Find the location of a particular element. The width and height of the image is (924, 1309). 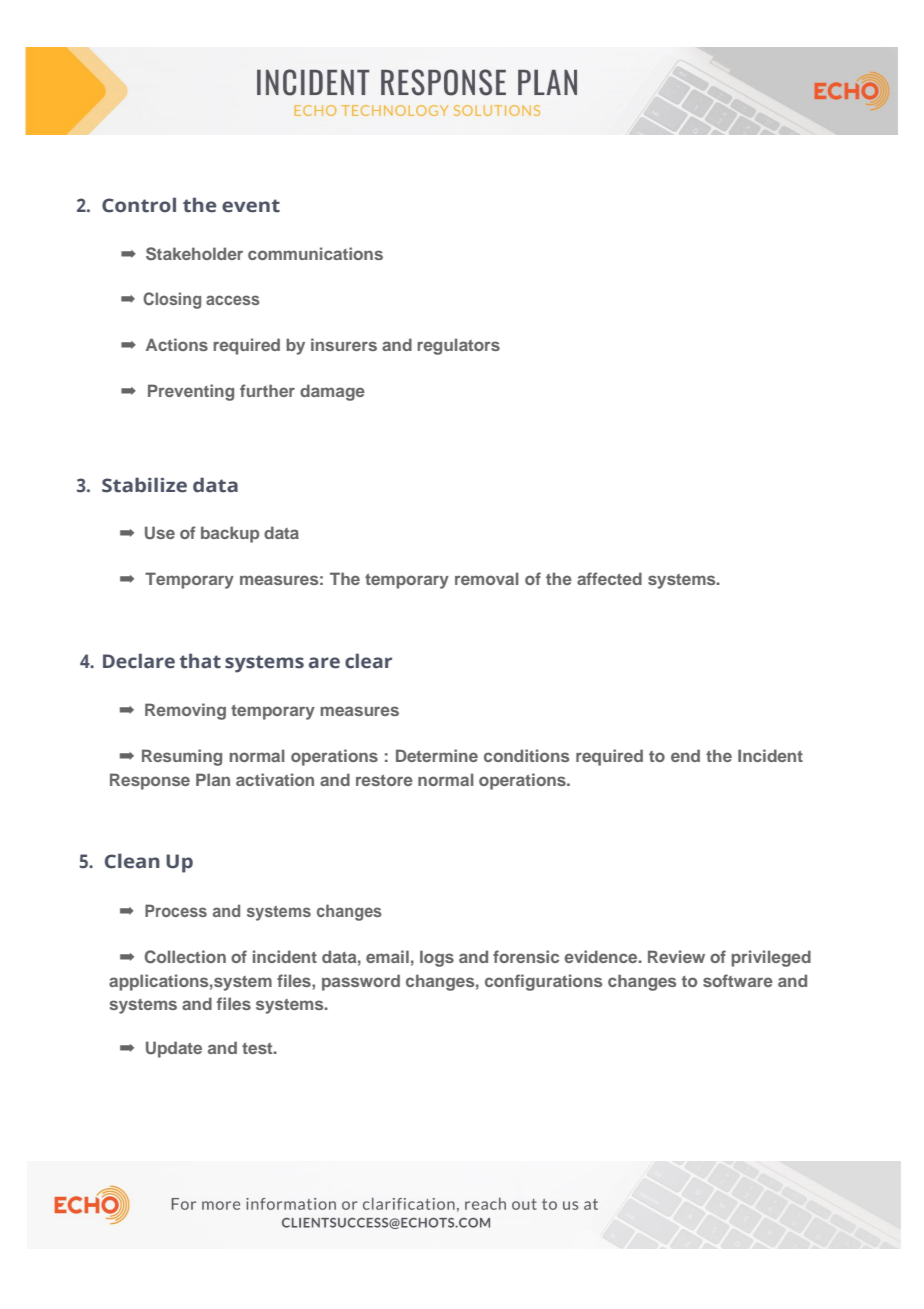

further is located at coordinates (267, 390).
